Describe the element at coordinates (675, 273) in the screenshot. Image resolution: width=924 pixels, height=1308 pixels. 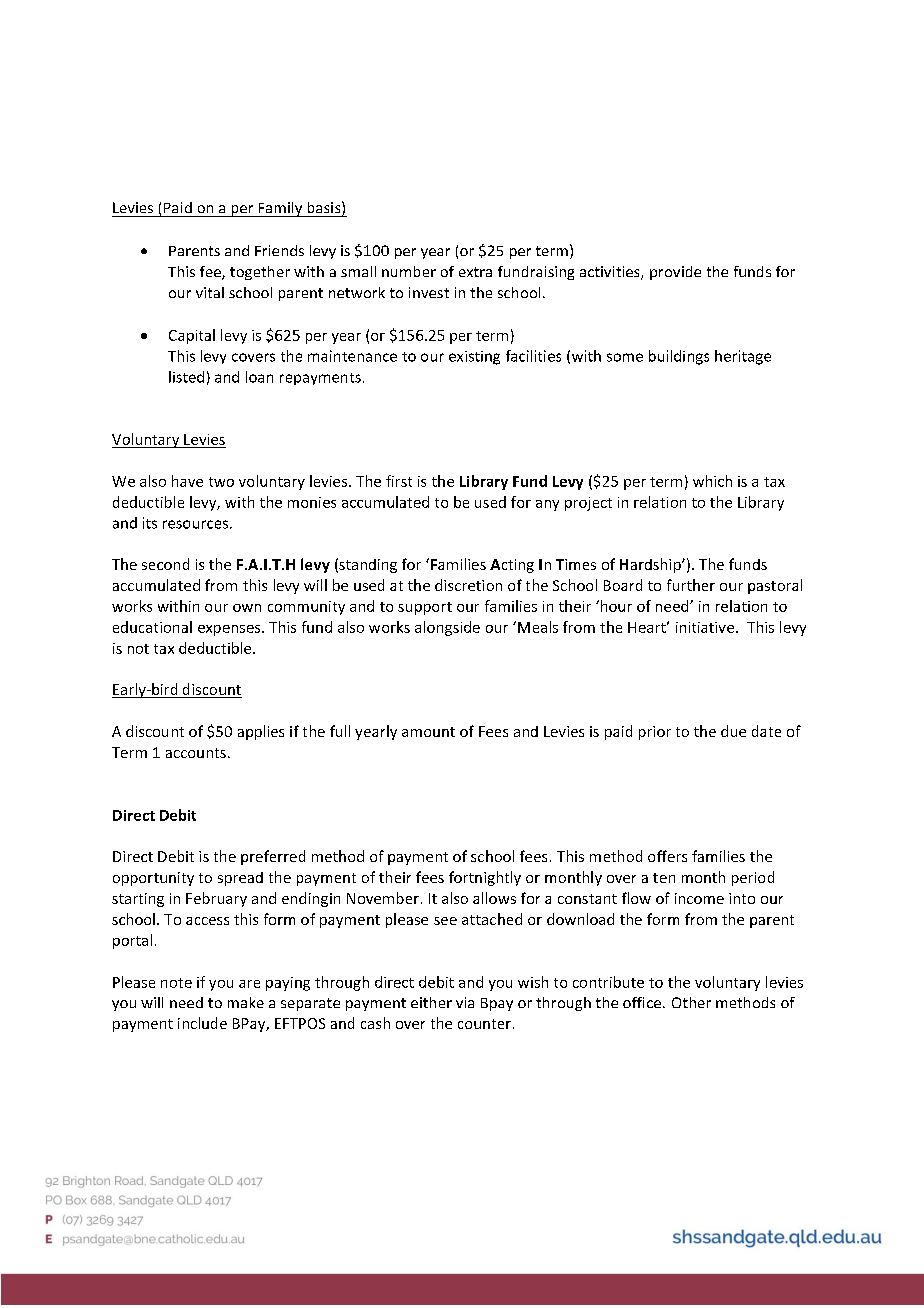
I see `provide` at that location.
